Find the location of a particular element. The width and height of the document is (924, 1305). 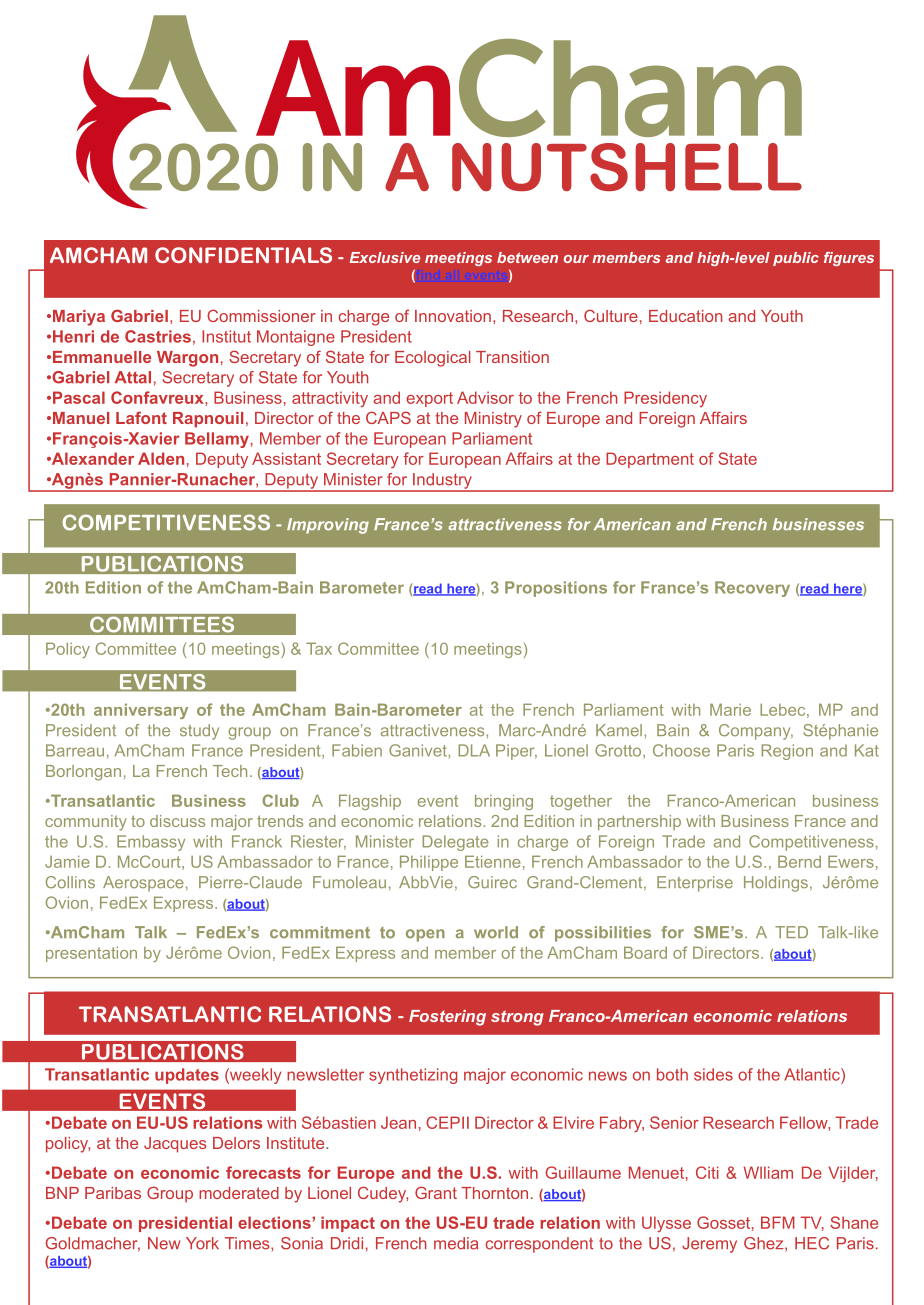

Holdings is located at coordinates (776, 884).
